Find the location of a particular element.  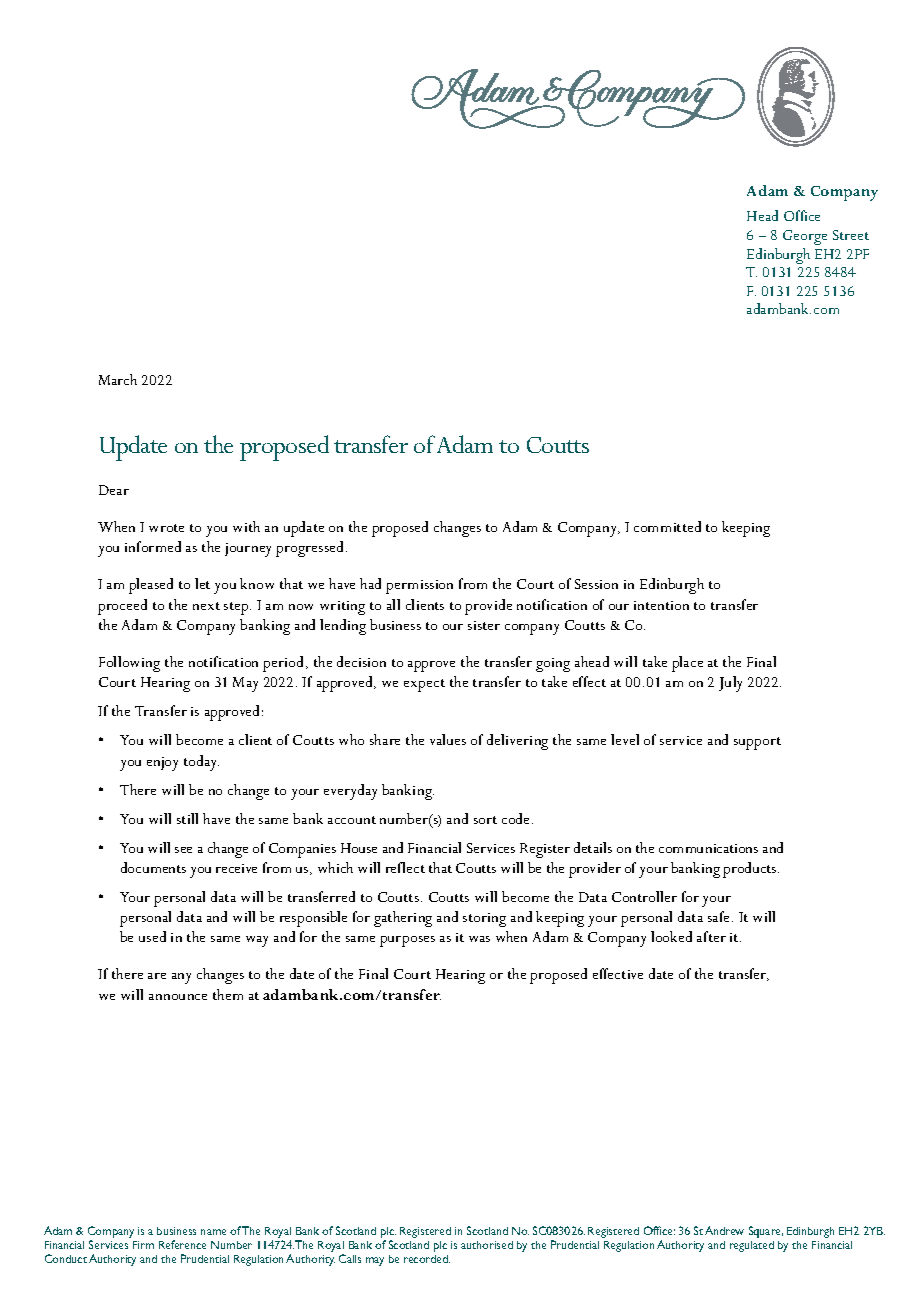

Square is located at coordinates (766, 1232).
